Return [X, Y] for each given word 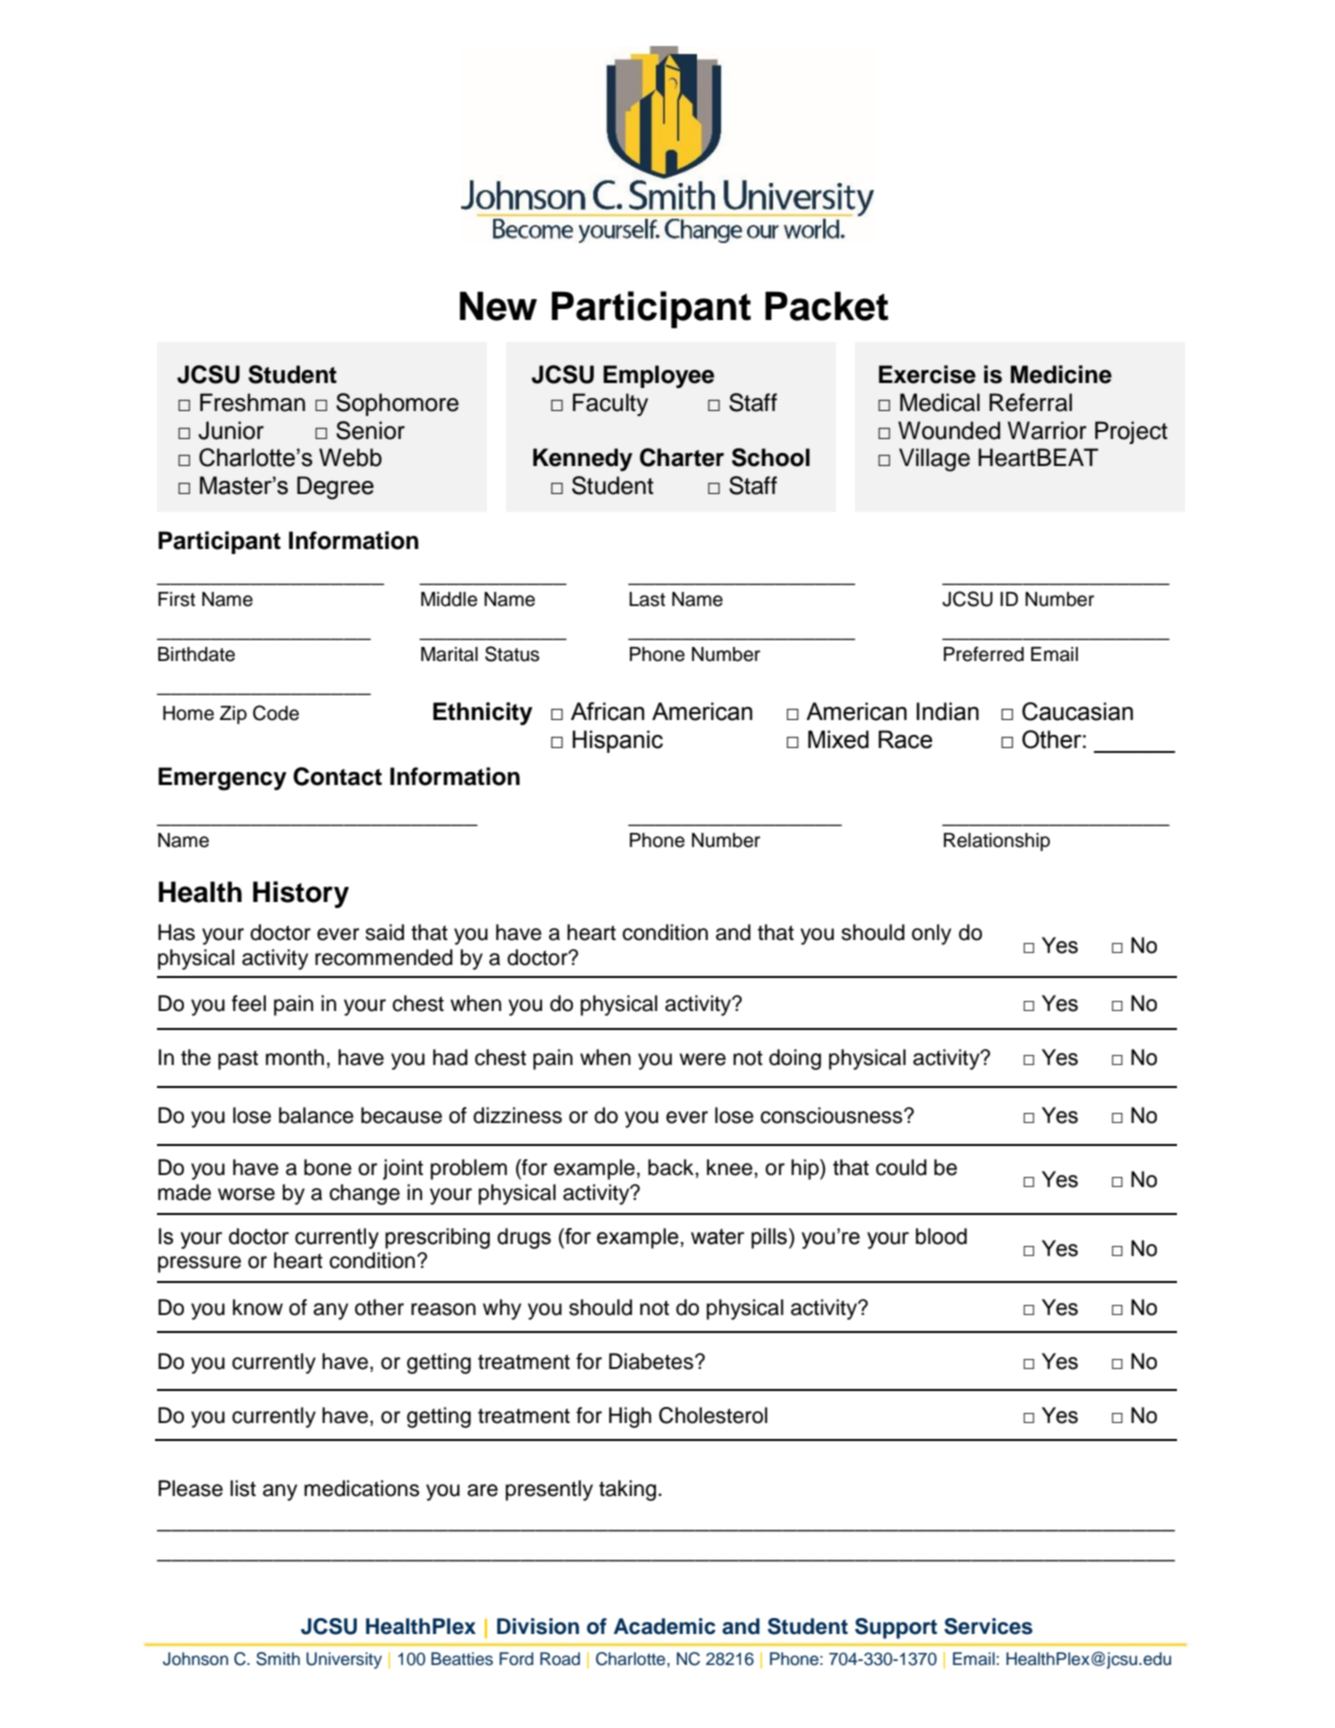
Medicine [1061, 374]
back [672, 1167]
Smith [278, 1659]
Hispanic [617, 741]
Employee [658, 376]
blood [941, 1236]
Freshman [252, 402]
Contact [337, 776]
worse [246, 1194]
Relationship [997, 842]
